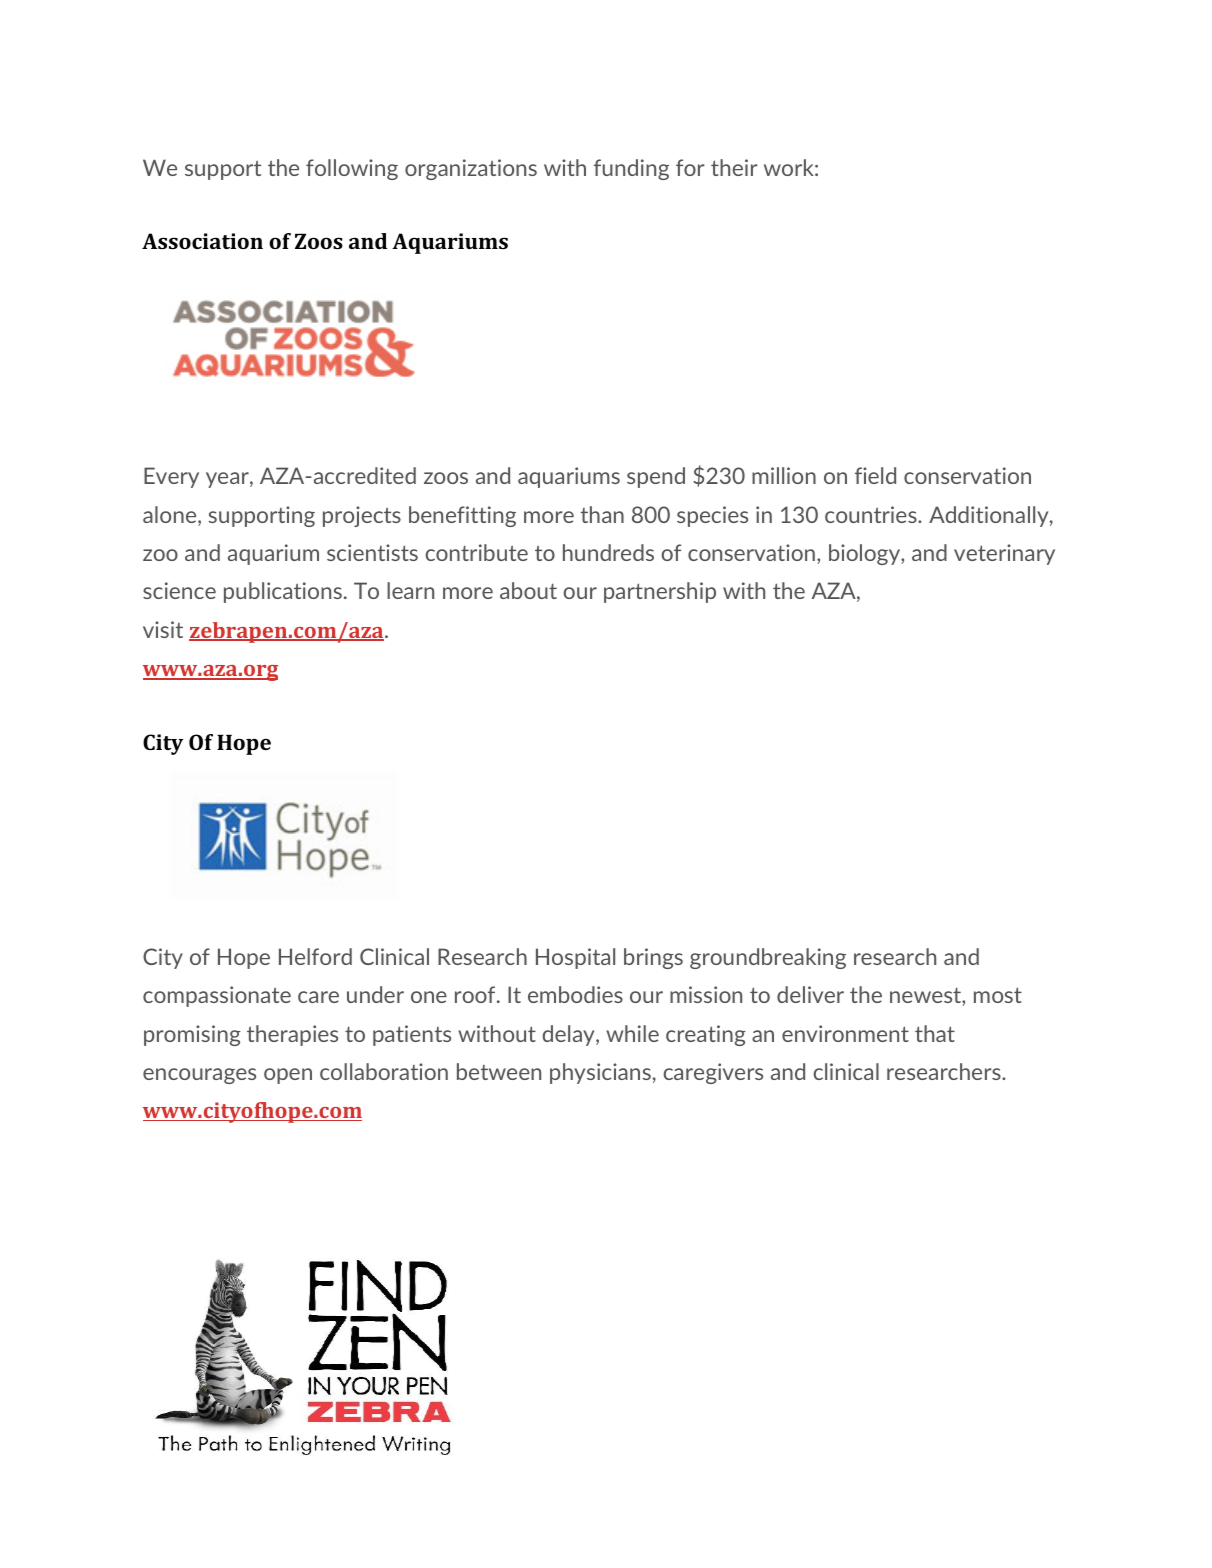 The width and height of the screenshot is (1212, 1568). What do you see at coordinates (528, 590) in the screenshot?
I see `about` at bounding box center [528, 590].
